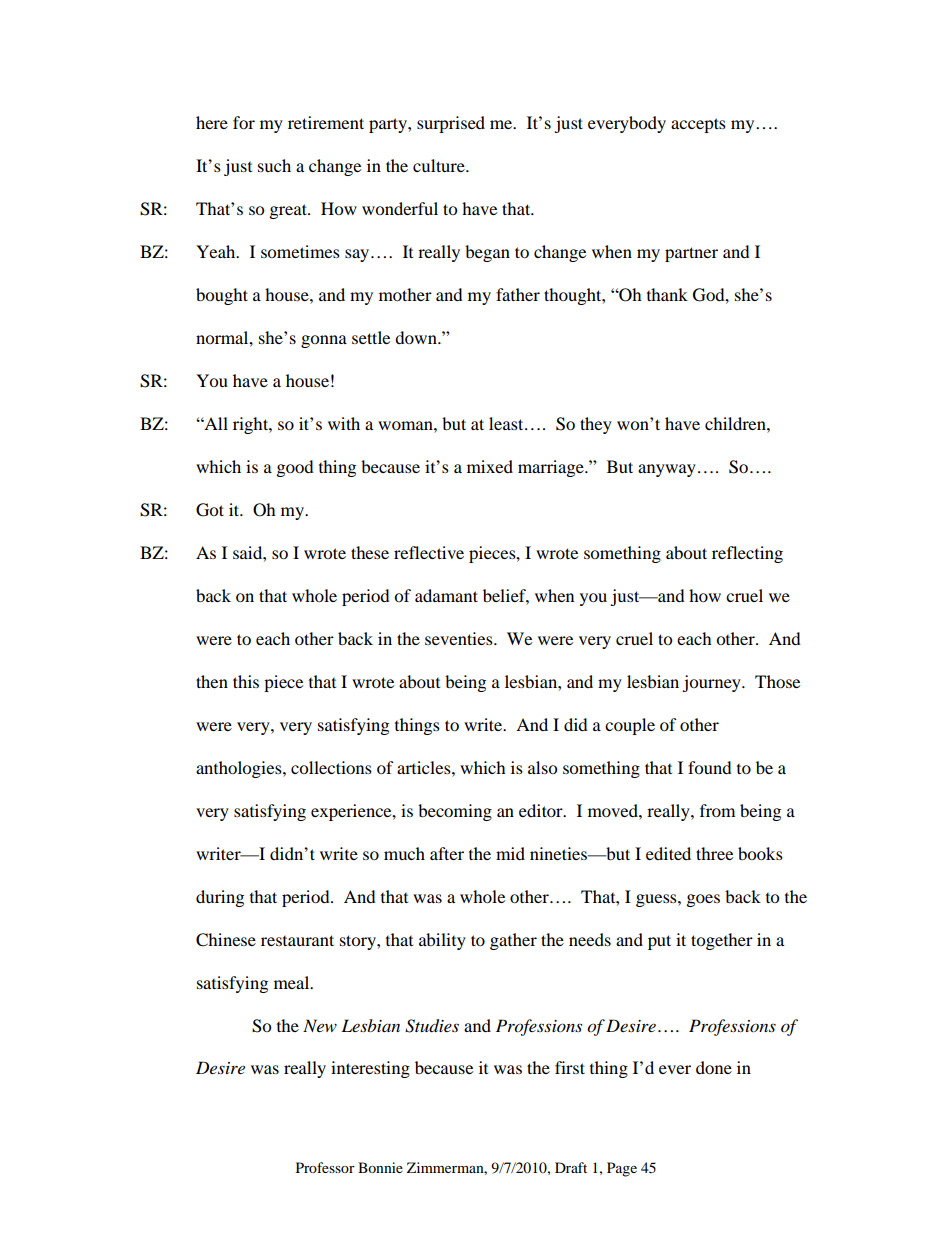 The image size is (952, 1233). Describe the element at coordinates (325, 1167) in the image. I see `Professor` at that location.
